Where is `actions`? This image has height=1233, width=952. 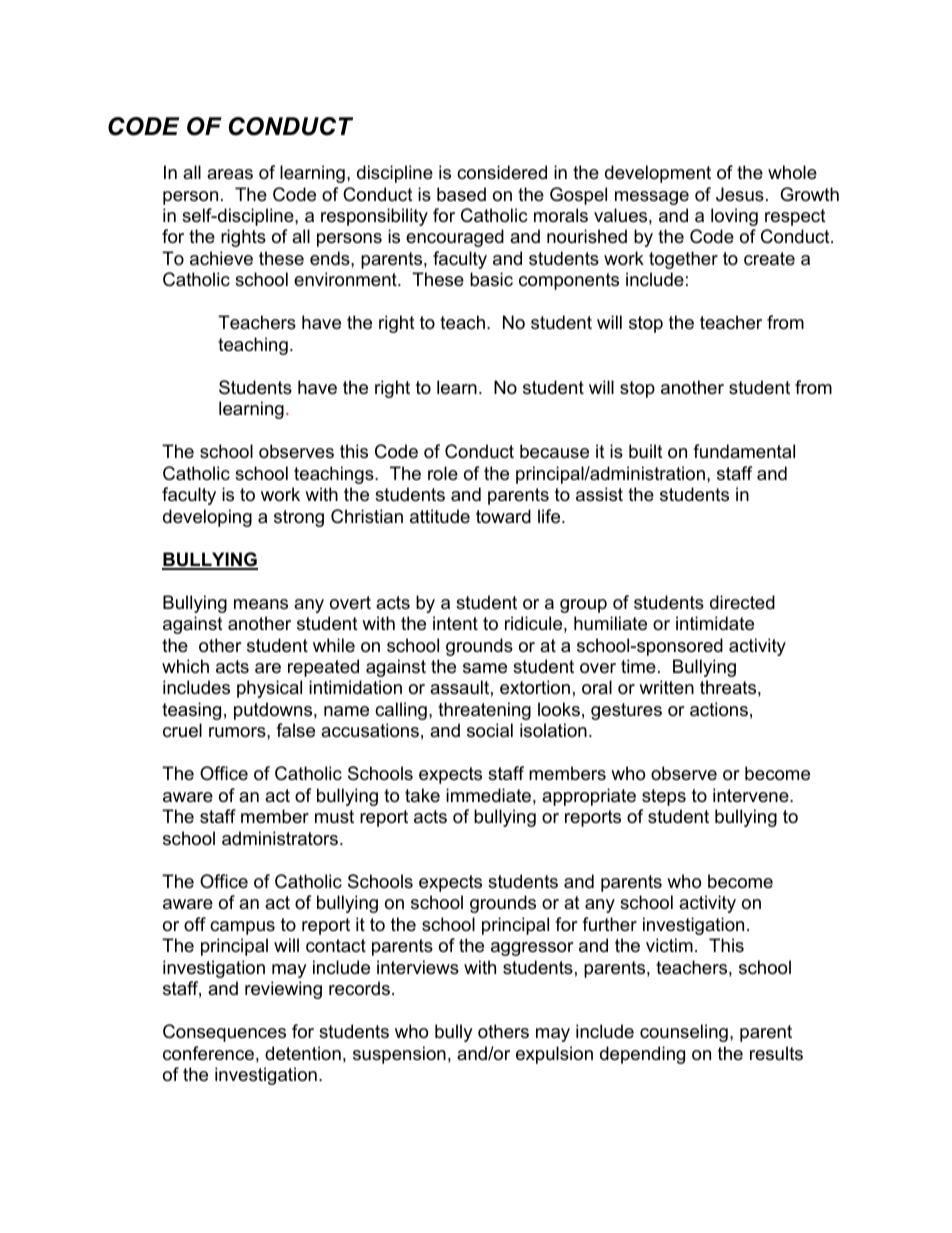 actions is located at coordinates (719, 709).
